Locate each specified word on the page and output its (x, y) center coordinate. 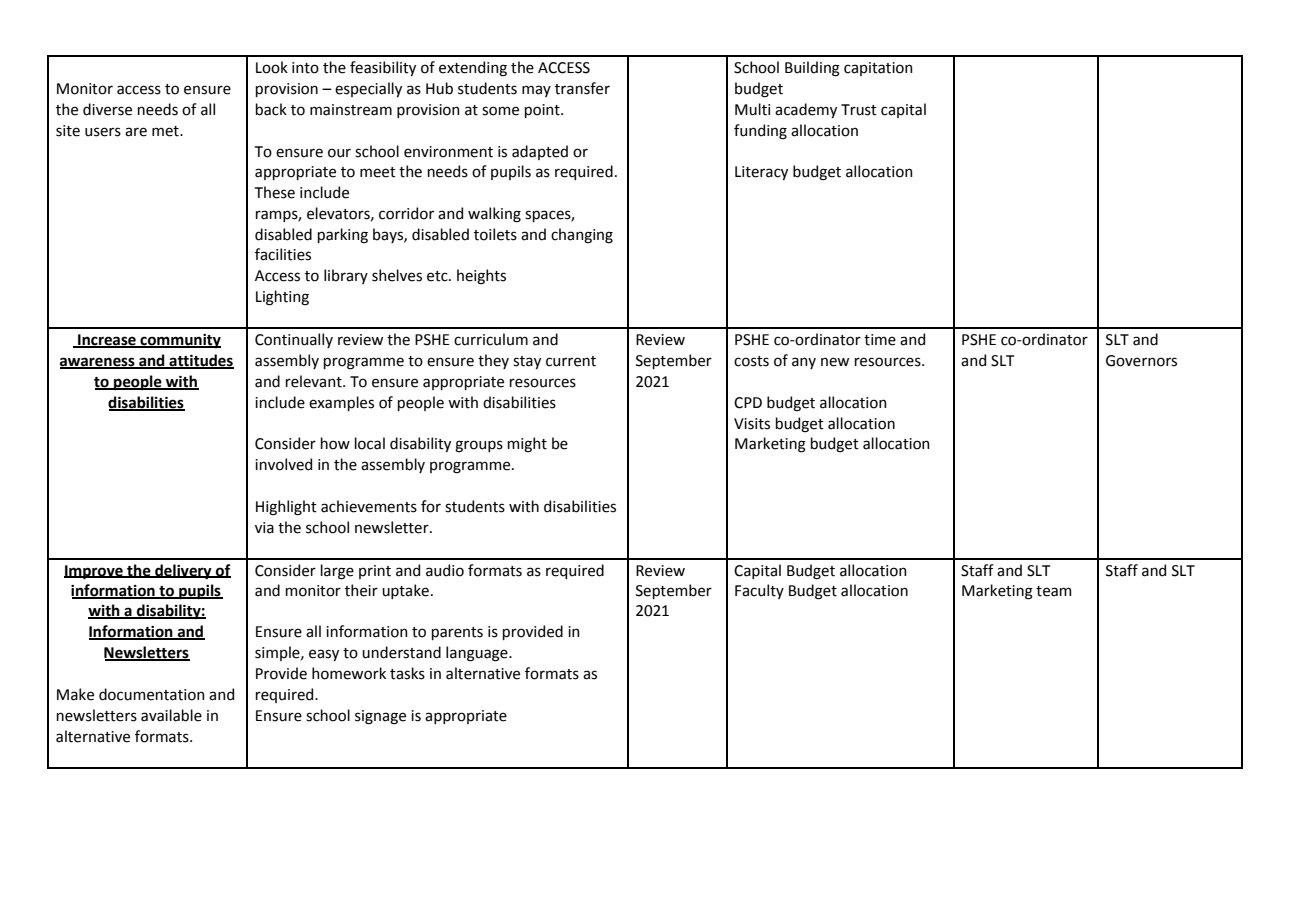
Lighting (282, 298)
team (1053, 591)
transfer (582, 88)
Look (272, 67)
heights (481, 277)
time (880, 340)
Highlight (286, 508)
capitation (878, 69)
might (527, 445)
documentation (152, 694)
